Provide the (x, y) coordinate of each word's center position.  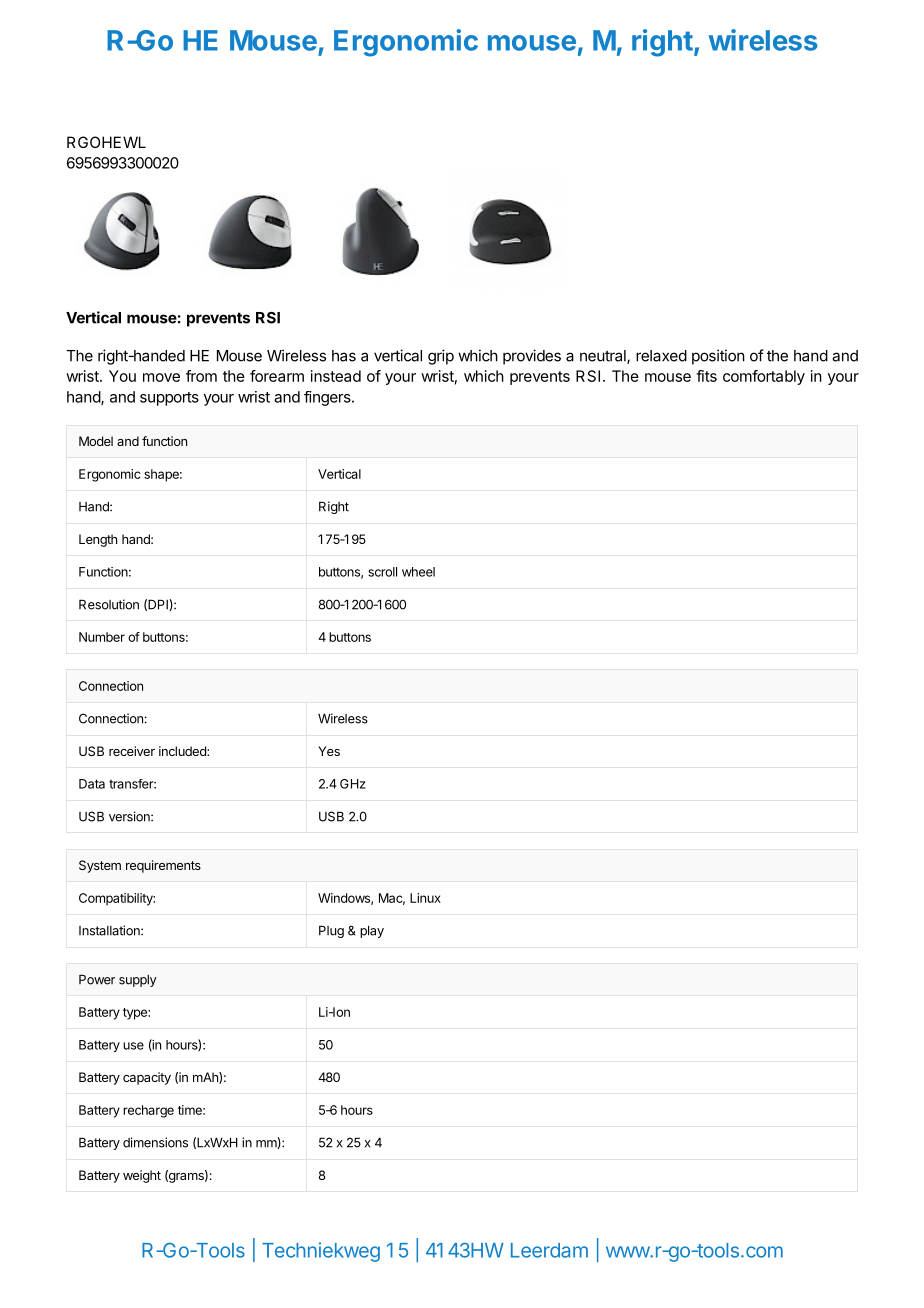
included (183, 751)
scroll (382, 572)
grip (441, 357)
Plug (331, 931)
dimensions (155, 1142)
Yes (329, 751)
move (161, 377)
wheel (418, 572)
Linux (425, 898)
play (372, 931)
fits (706, 376)
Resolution (109, 604)
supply (138, 981)
